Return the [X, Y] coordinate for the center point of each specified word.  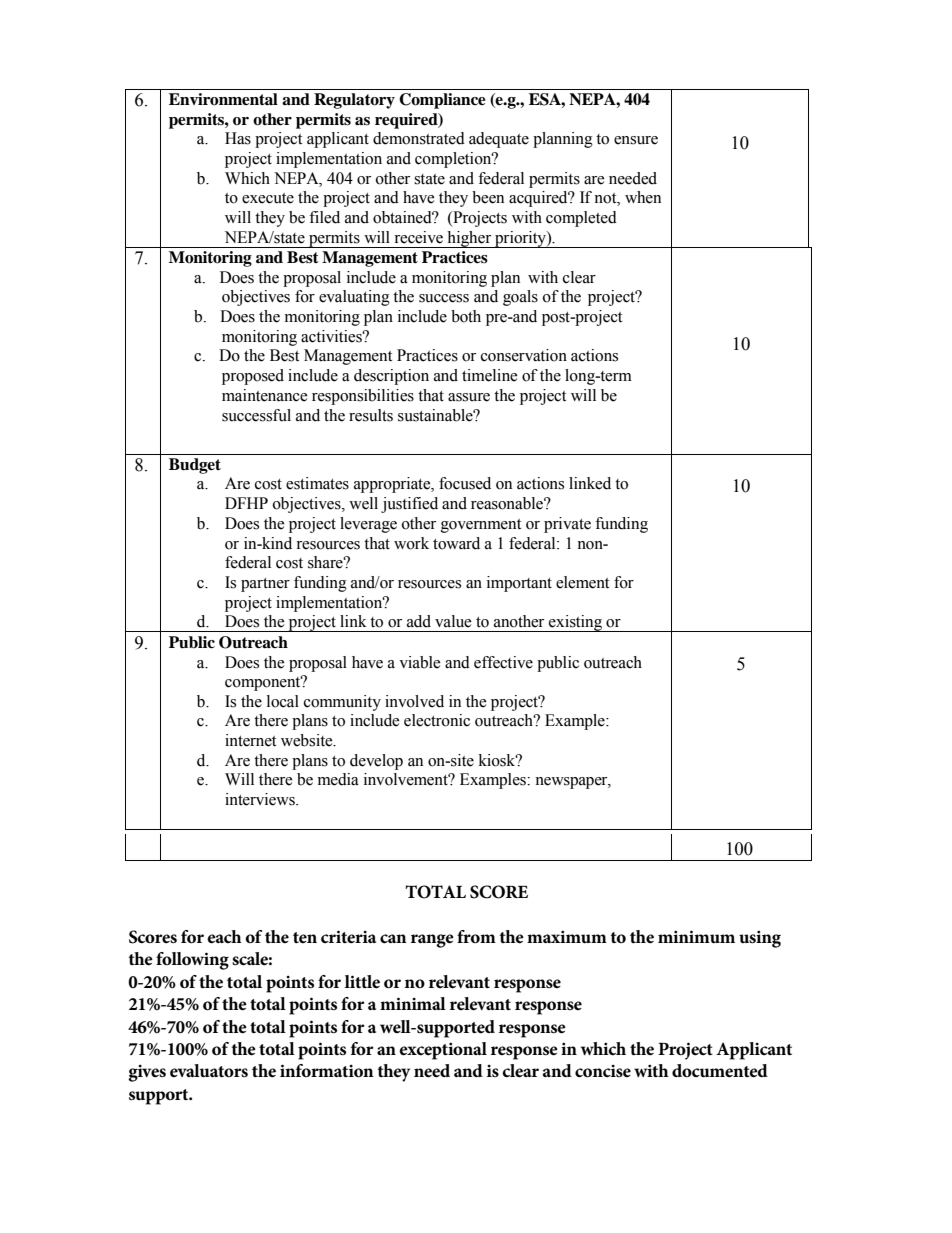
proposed [253, 377]
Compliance [442, 101]
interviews [261, 799]
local [283, 701]
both [466, 316]
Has [238, 138]
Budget [195, 466]
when [643, 197]
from [476, 936]
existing [576, 623]
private [567, 525]
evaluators [209, 1071]
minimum [696, 936]
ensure [636, 140]
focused [465, 483]
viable [420, 662]
